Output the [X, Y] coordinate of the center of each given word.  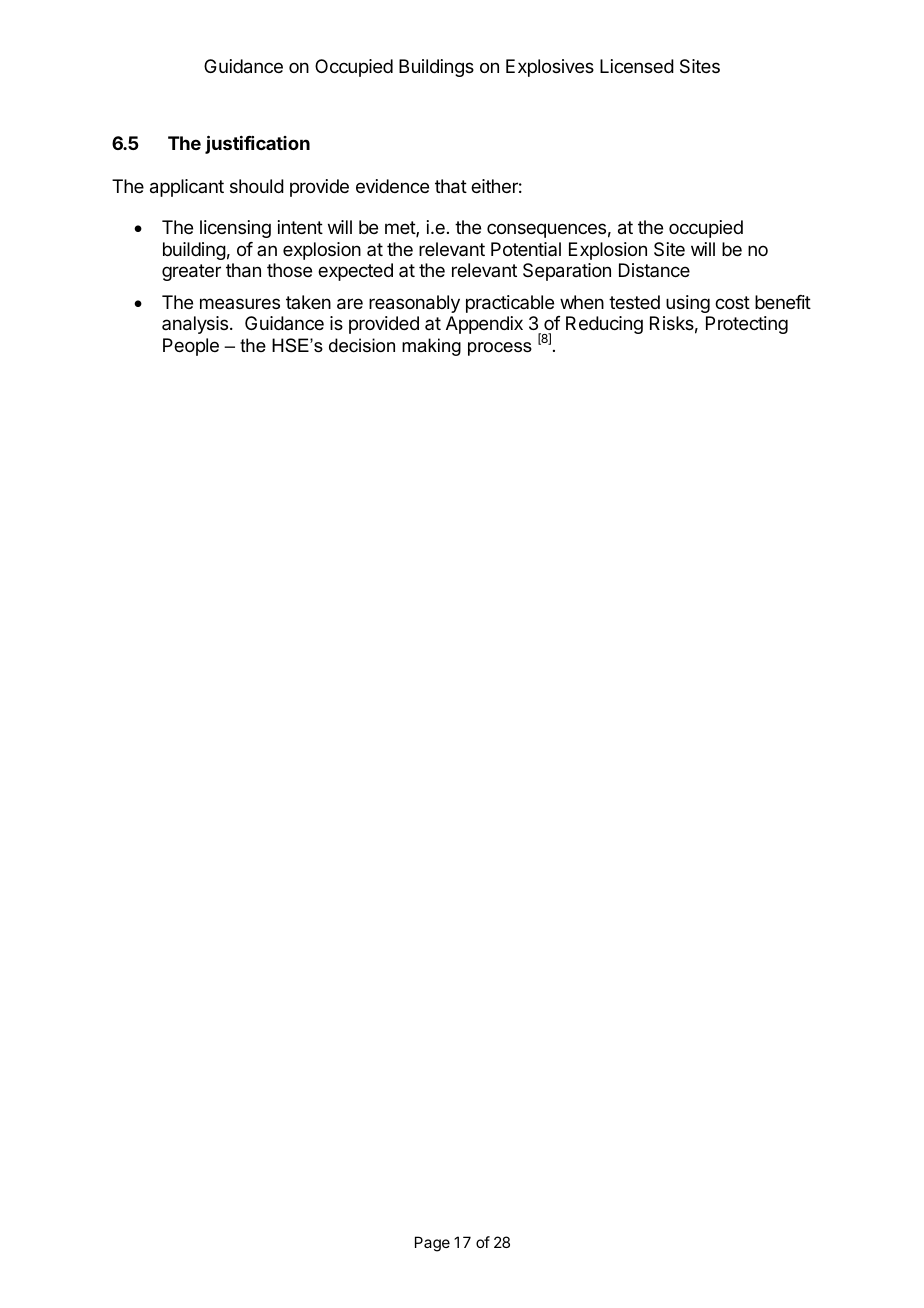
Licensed [637, 66]
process [500, 349]
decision [362, 345]
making [431, 347]
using [688, 304]
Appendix [484, 325]
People [191, 347]
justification [257, 144]
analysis [196, 325]
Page [432, 1244]
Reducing [604, 325]
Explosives [550, 68]
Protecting [747, 325]
